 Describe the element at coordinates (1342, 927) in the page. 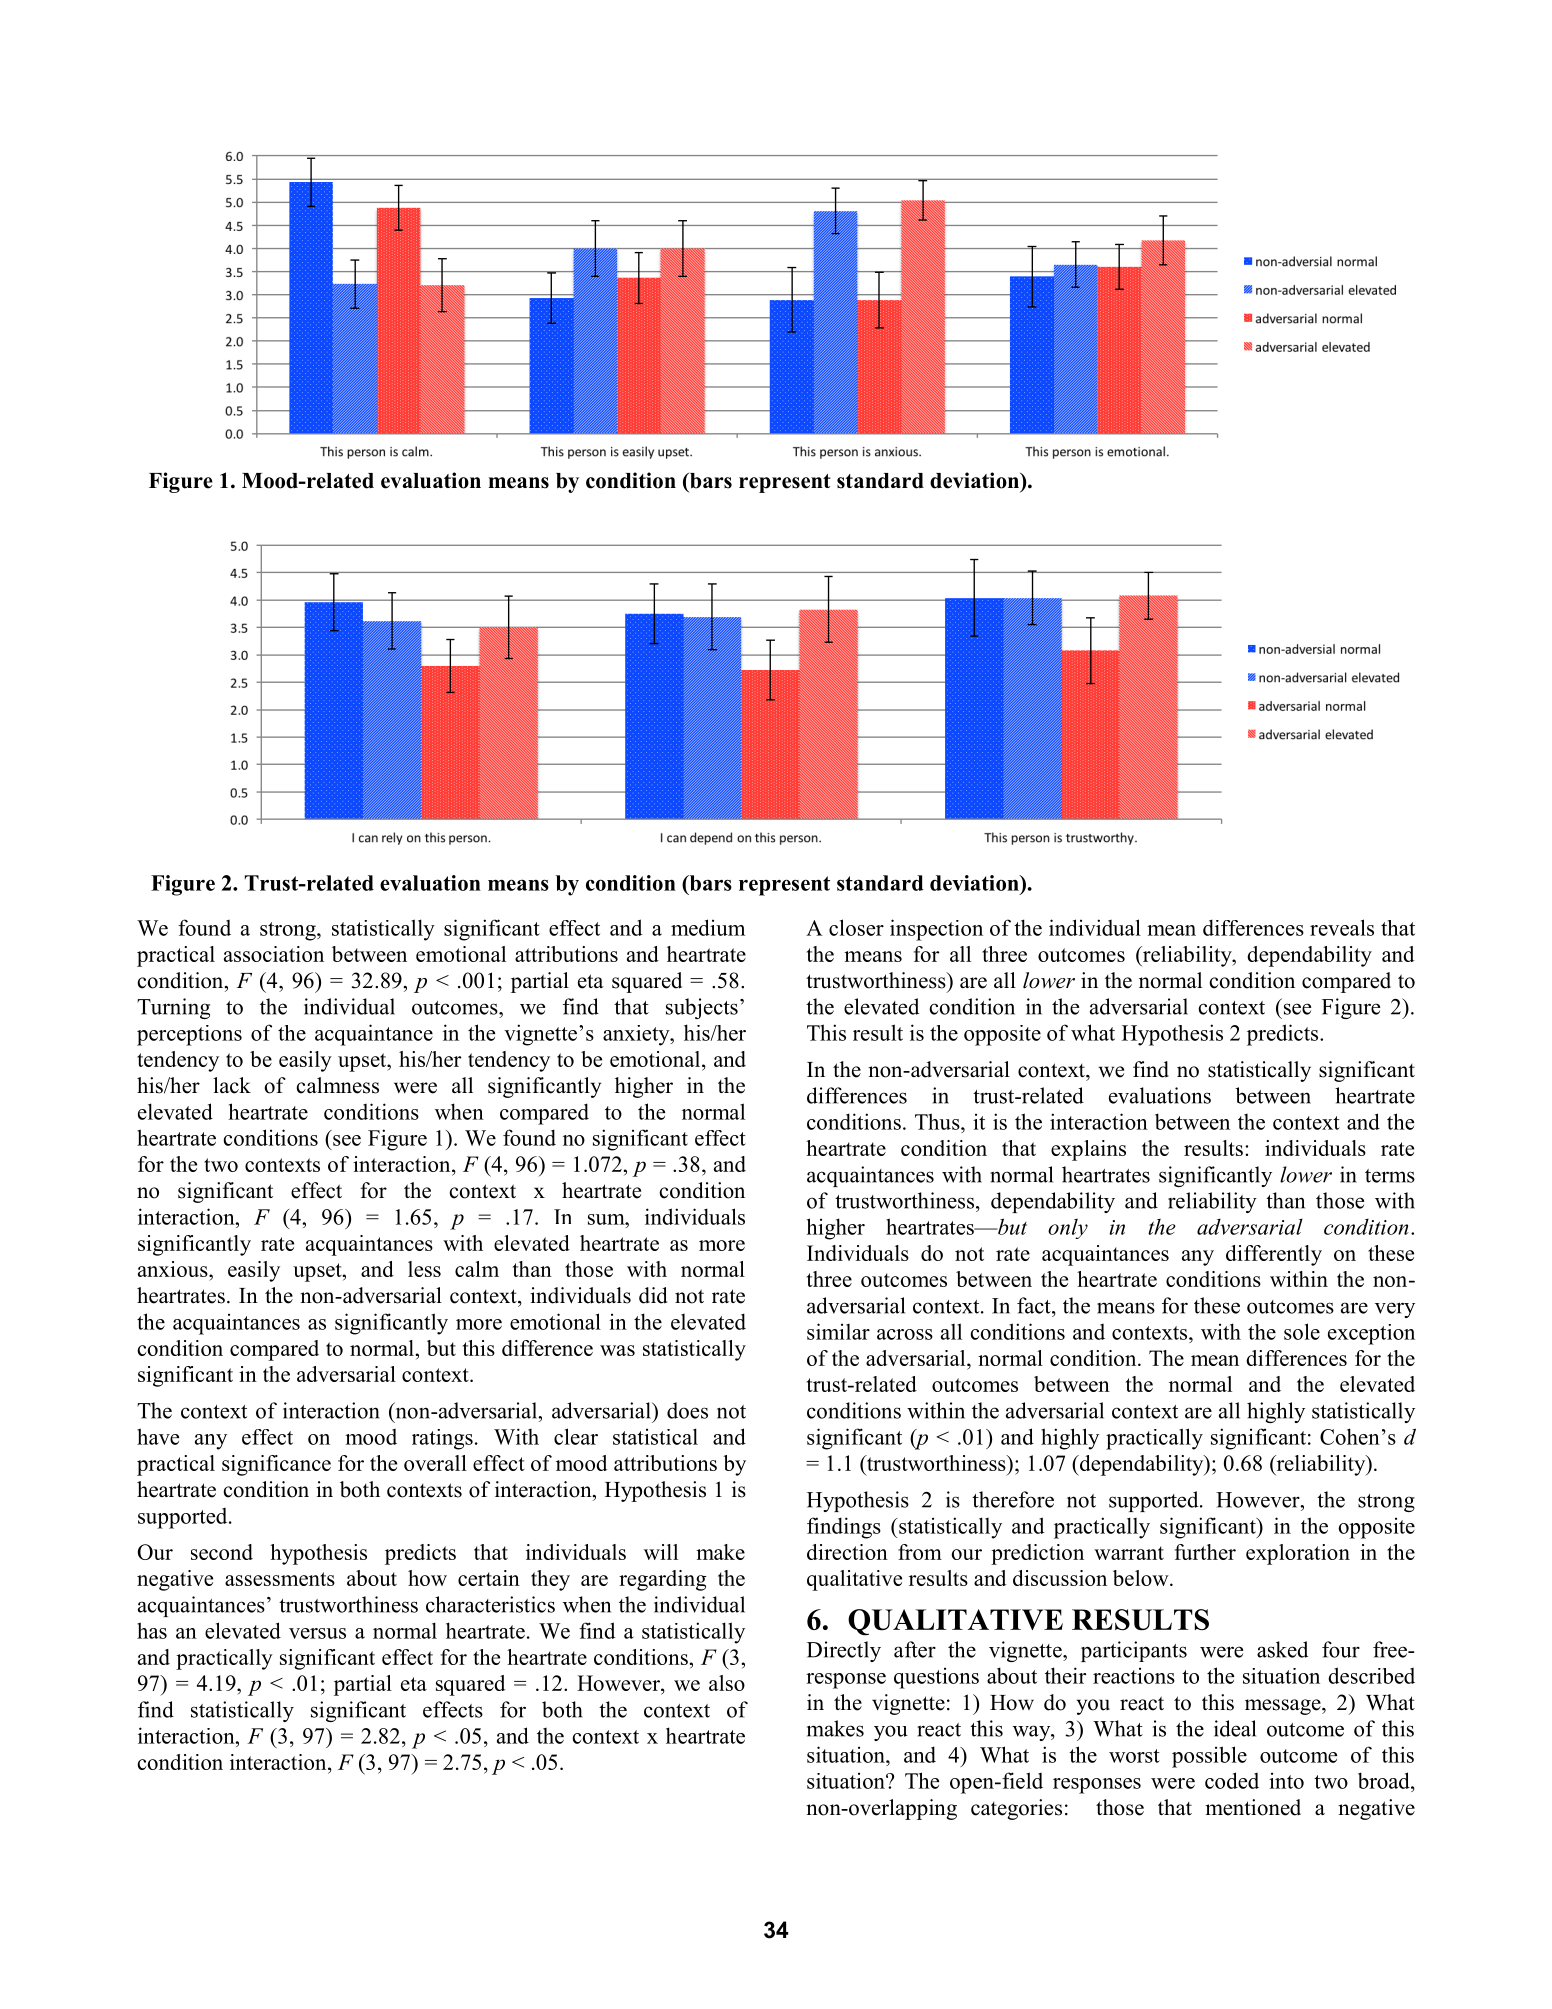

I see `reveals` at that location.
